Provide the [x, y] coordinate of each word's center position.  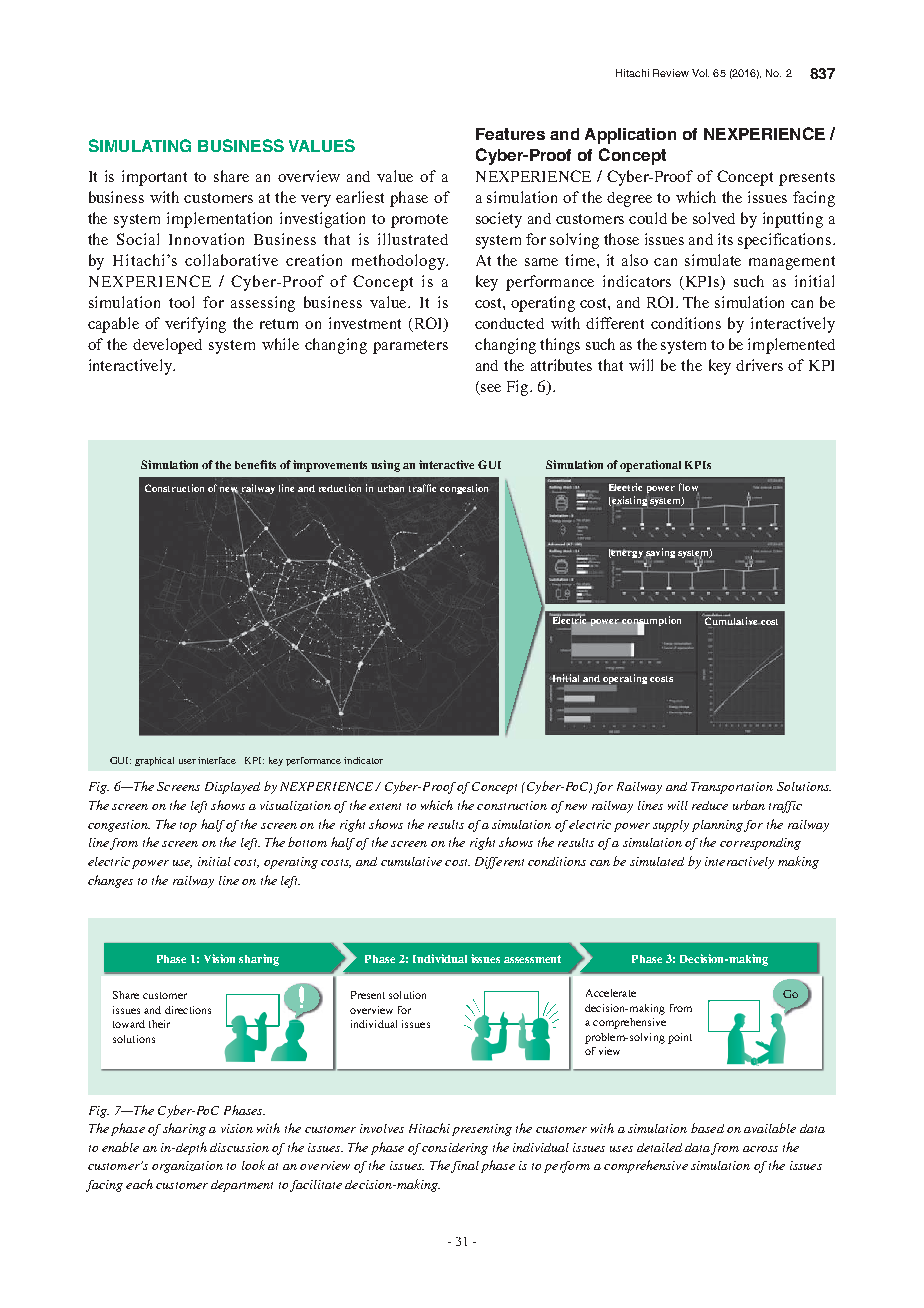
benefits [255, 464]
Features [510, 134]
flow [689, 488]
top [188, 827]
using [385, 466]
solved [714, 218]
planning [717, 826]
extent [385, 806]
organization [187, 1167]
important [154, 178]
